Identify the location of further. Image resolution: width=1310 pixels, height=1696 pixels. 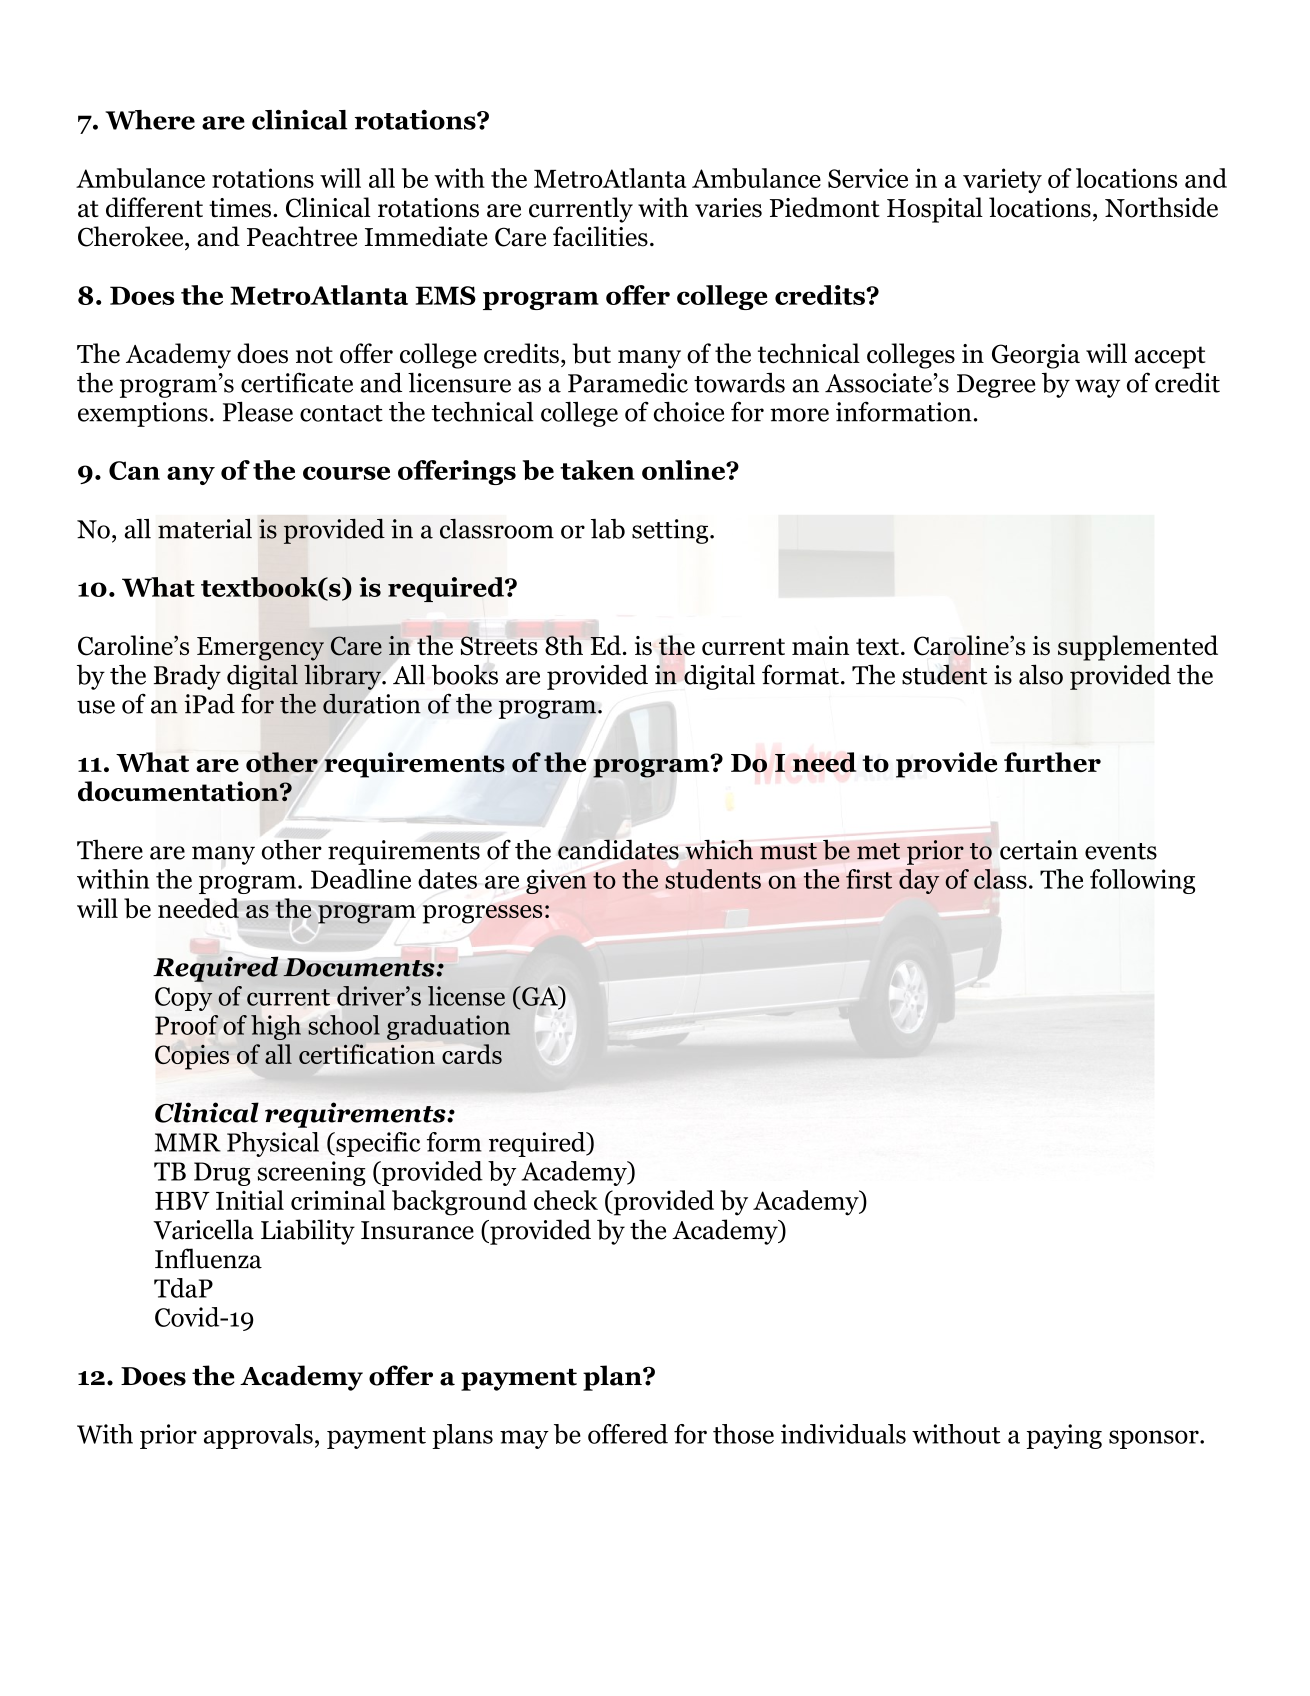
(1052, 762).
